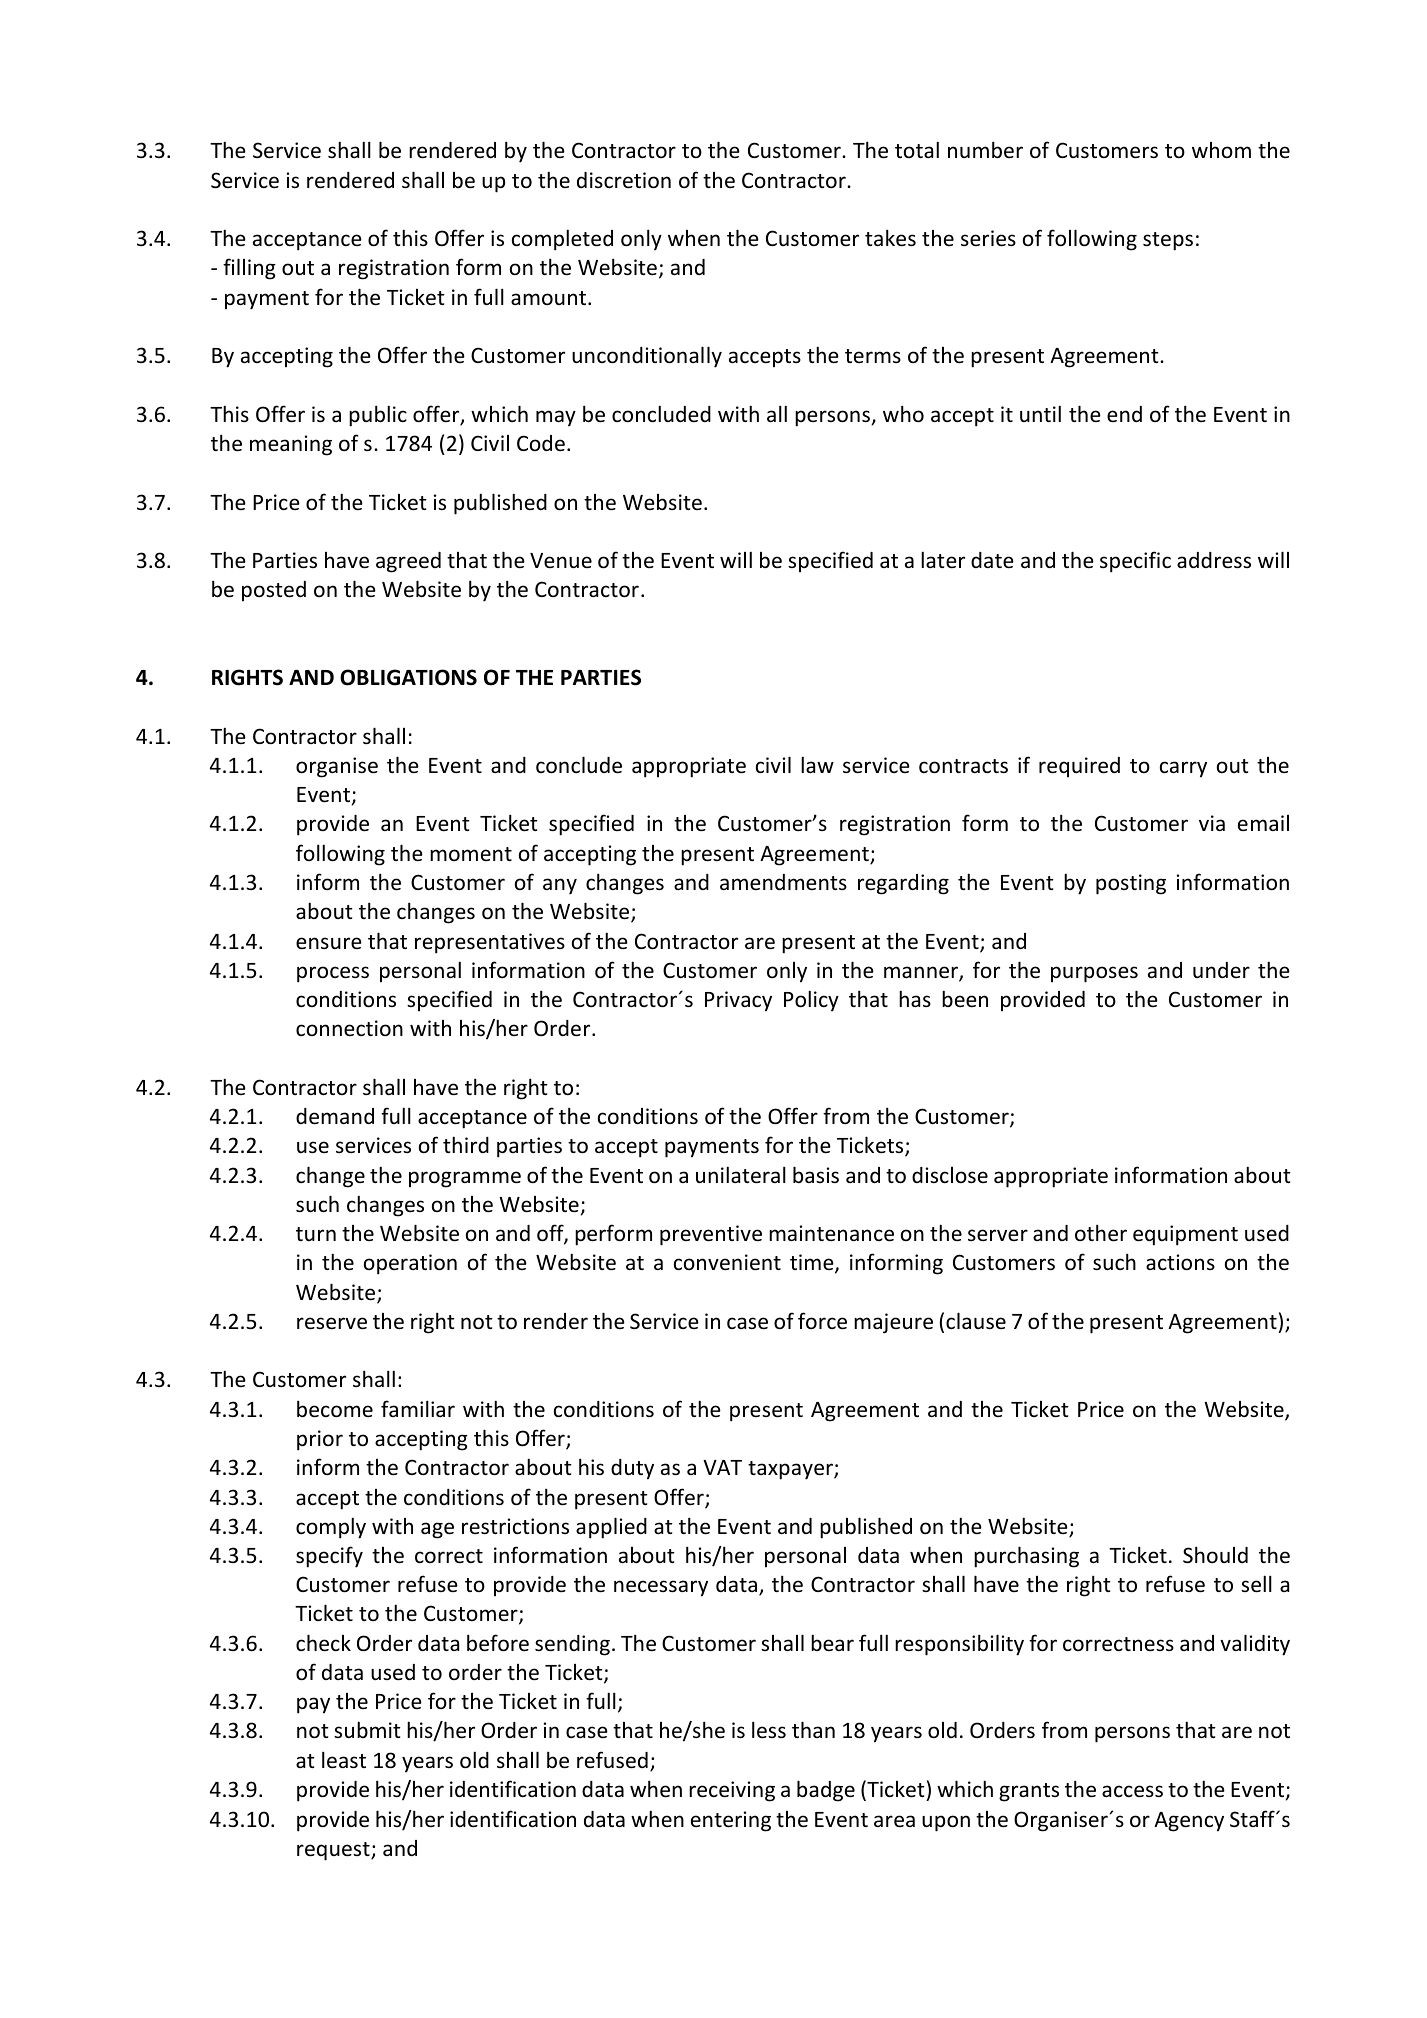 This screenshot has width=1427, height=2018. Describe the element at coordinates (732, 1791) in the screenshot. I see `receiving` at that location.
